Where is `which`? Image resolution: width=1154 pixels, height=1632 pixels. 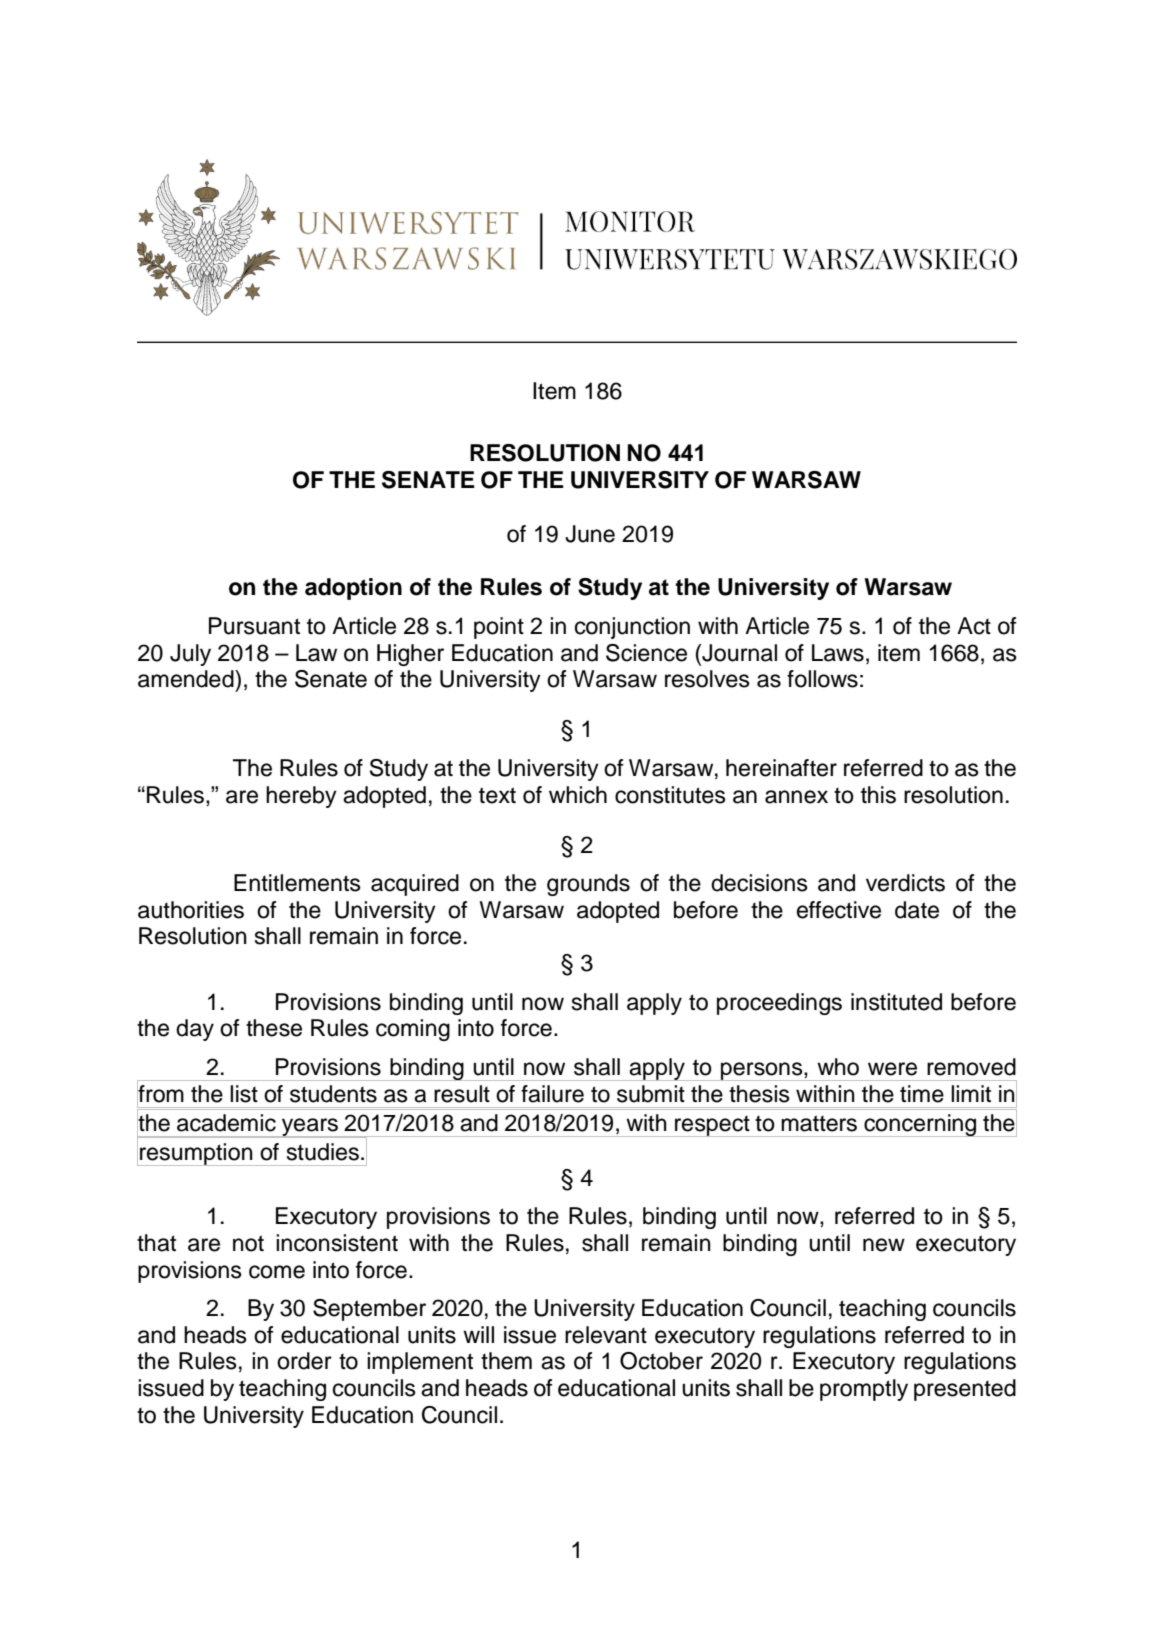 which is located at coordinates (578, 795).
